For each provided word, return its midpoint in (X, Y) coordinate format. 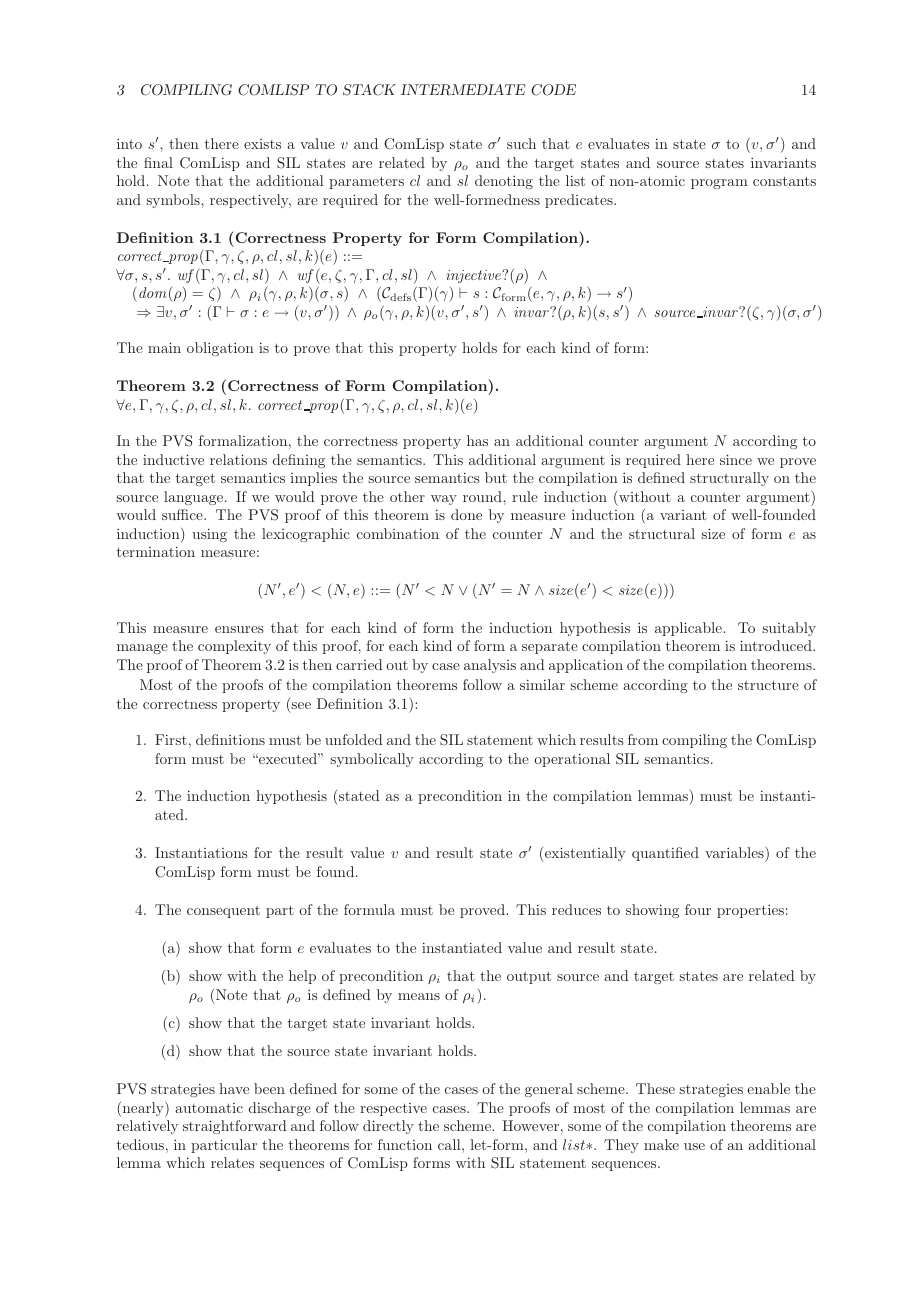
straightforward (234, 1127)
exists (262, 144)
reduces (576, 909)
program (719, 184)
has (477, 440)
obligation (220, 349)
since (736, 459)
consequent (223, 912)
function (405, 1144)
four (698, 909)
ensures (239, 629)
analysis (490, 666)
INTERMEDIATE (463, 89)
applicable (689, 629)
